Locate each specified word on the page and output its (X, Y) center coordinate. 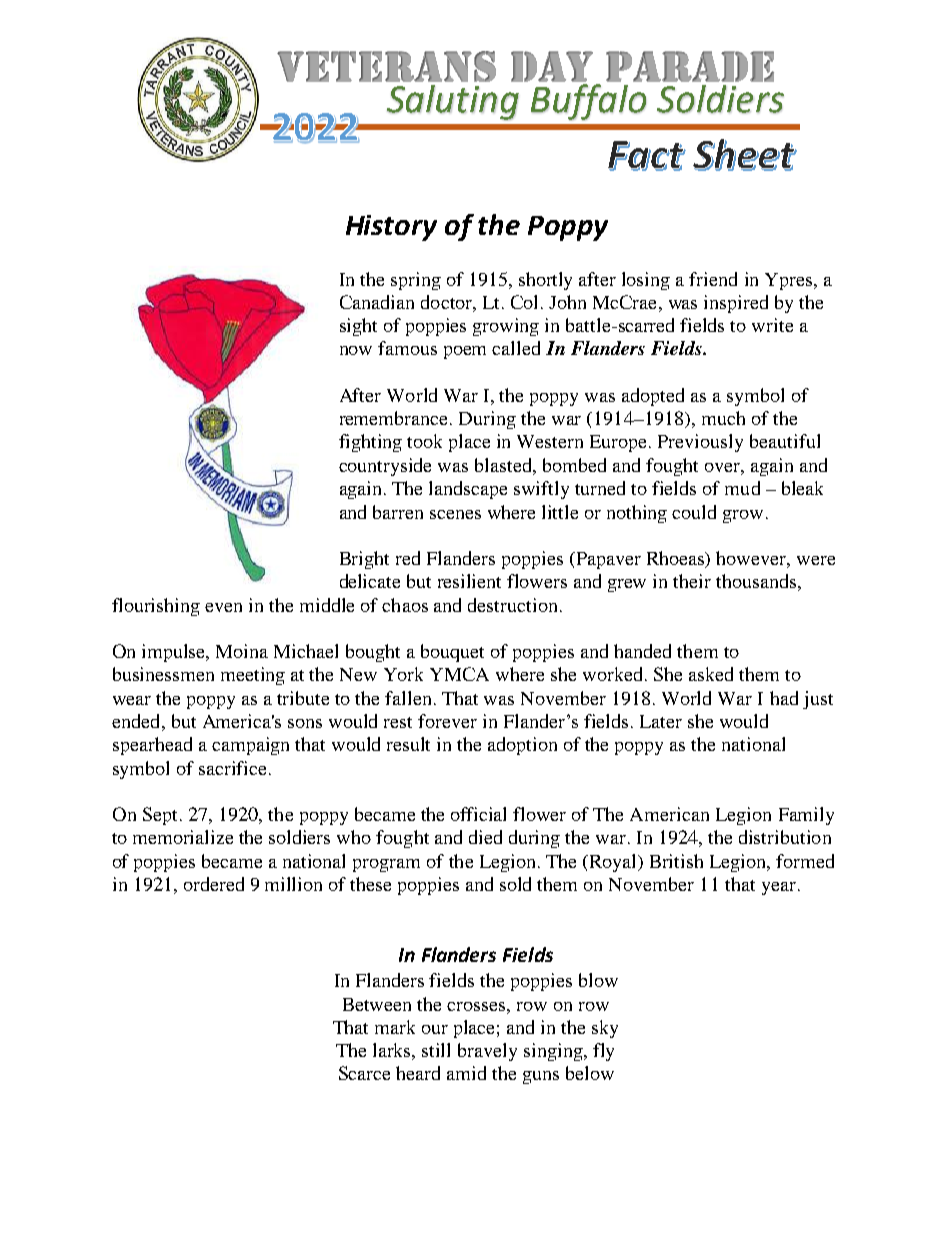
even (223, 607)
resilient (469, 581)
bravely (487, 1052)
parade (690, 66)
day (552, 66)
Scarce (364, 1073)
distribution (785, 837)
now (356, 350)
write (772, 325)
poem (465, 352)
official (478, 814)
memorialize (183, 837)
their (692, 581)
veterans (386, 66)
